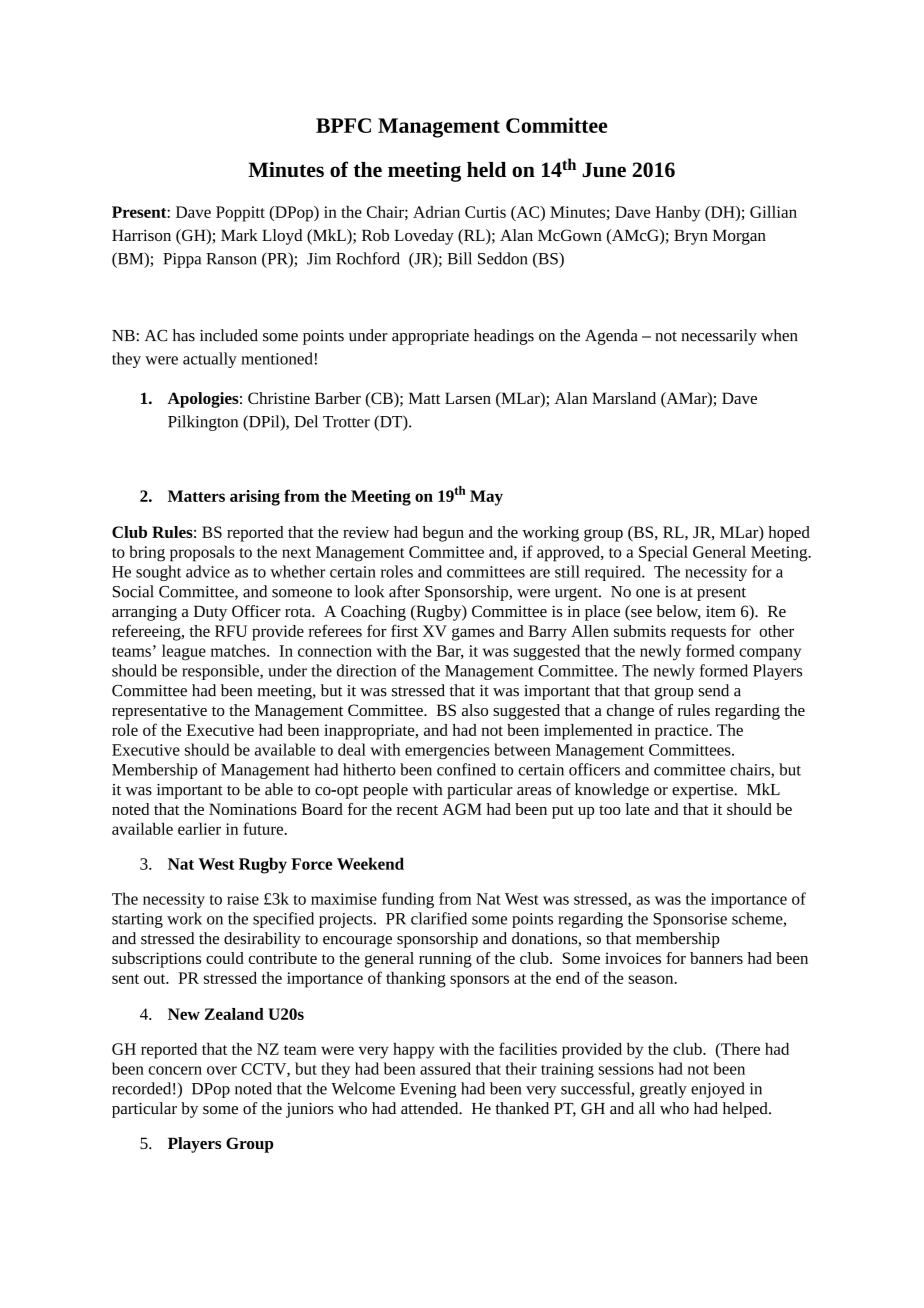  What do you see at coordinates (222, 1070) in the image?
I see `over` at bounding box center [222, 1070].
